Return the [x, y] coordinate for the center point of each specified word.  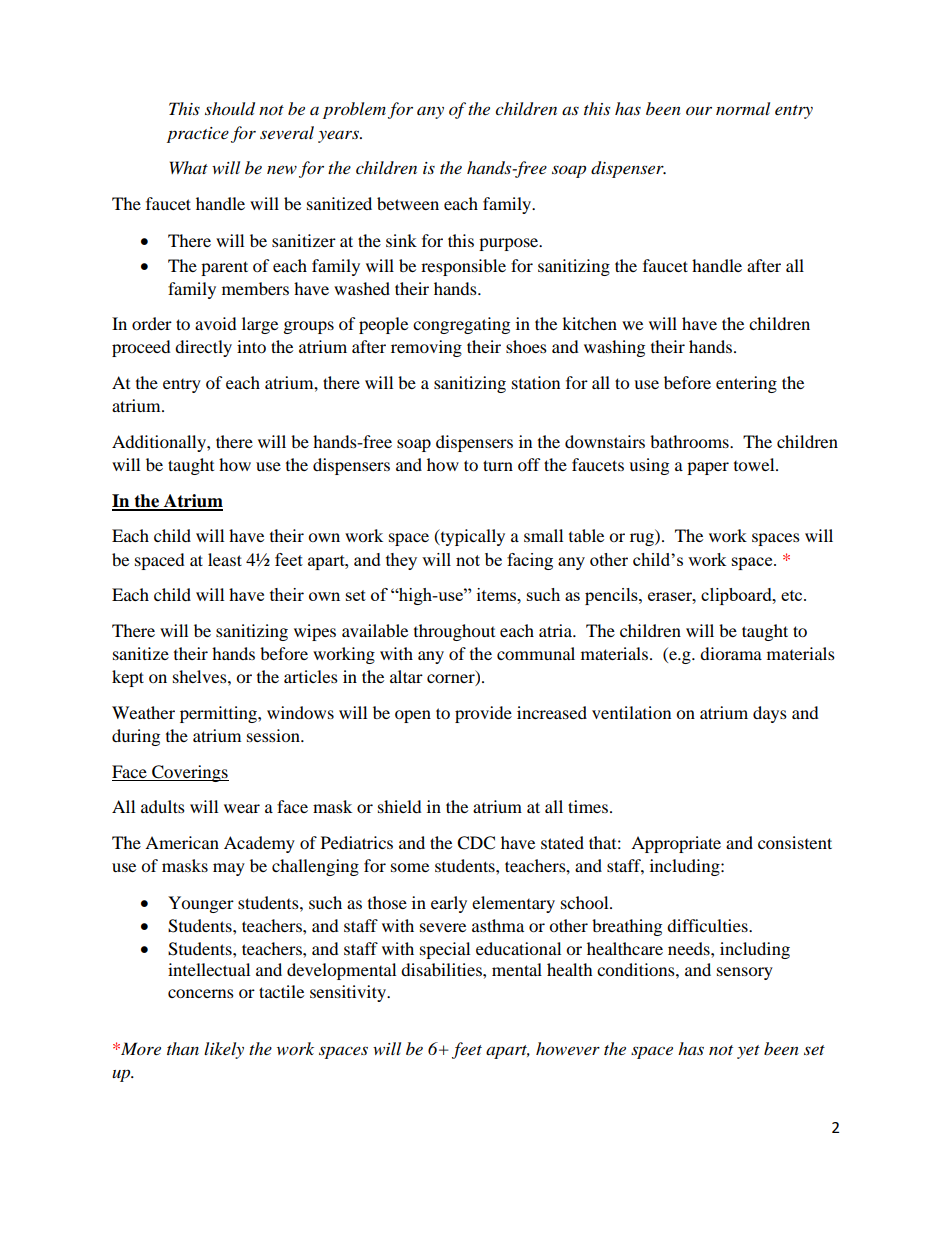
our [699, 110]
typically [471, 537]
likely [224, 1050]
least [225, 559]
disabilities [442, 969]
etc [793, 595]
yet [748, 1052]
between [408, 203]
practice [198, 135]
